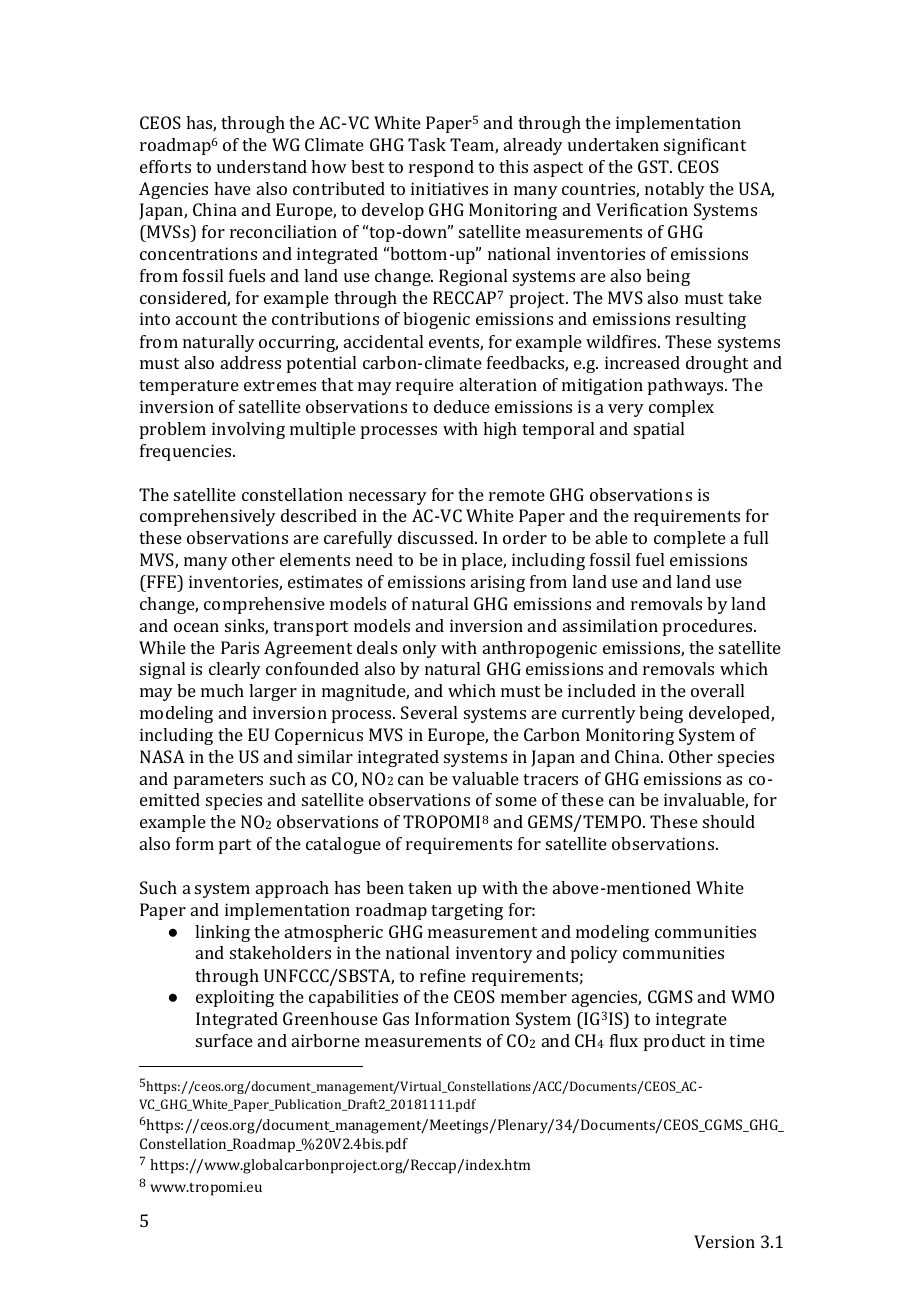 The height and width of the page is (1308, 924). What do you see at coordinates (675, 190) in the page?
I see `notably` at bounding box center [675, 190].
